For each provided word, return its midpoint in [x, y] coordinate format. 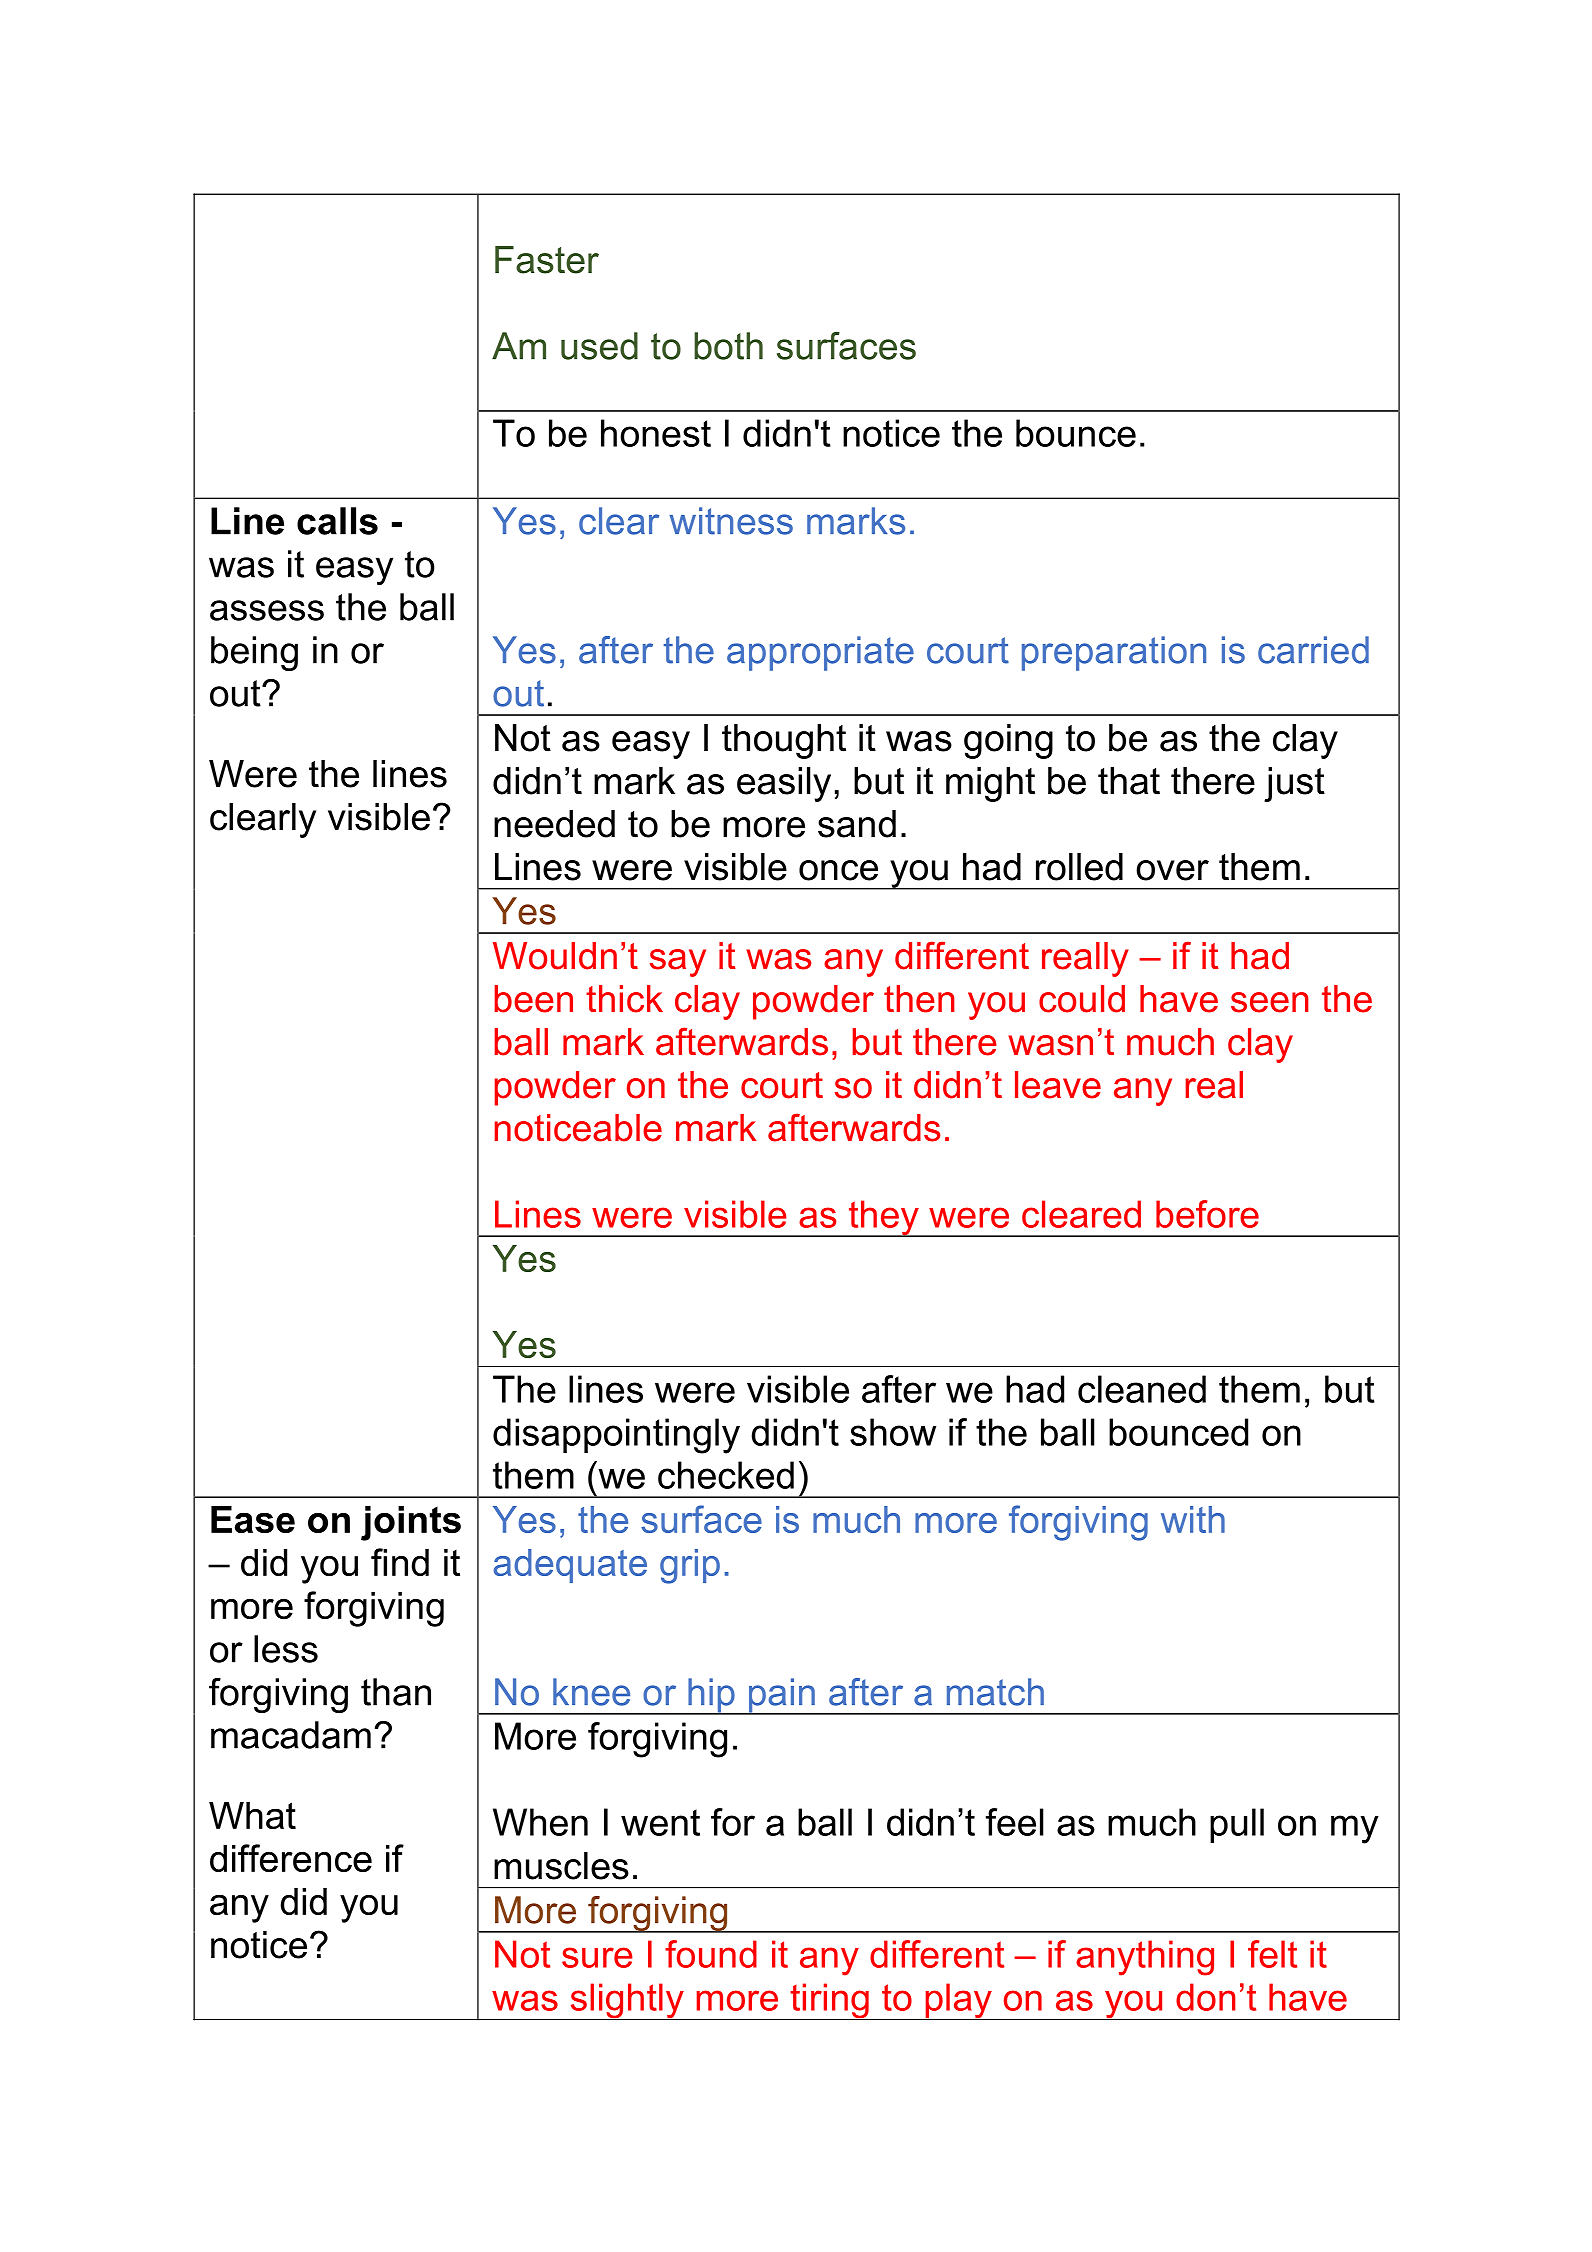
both [728, 346]
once [838, 870]
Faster [547, 260]
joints [411, 1523]
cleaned [1142, 1389]
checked [726, 1475]
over [1172, 870]
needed [554, 824]
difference [291, 1858]
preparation [1114, 653]
